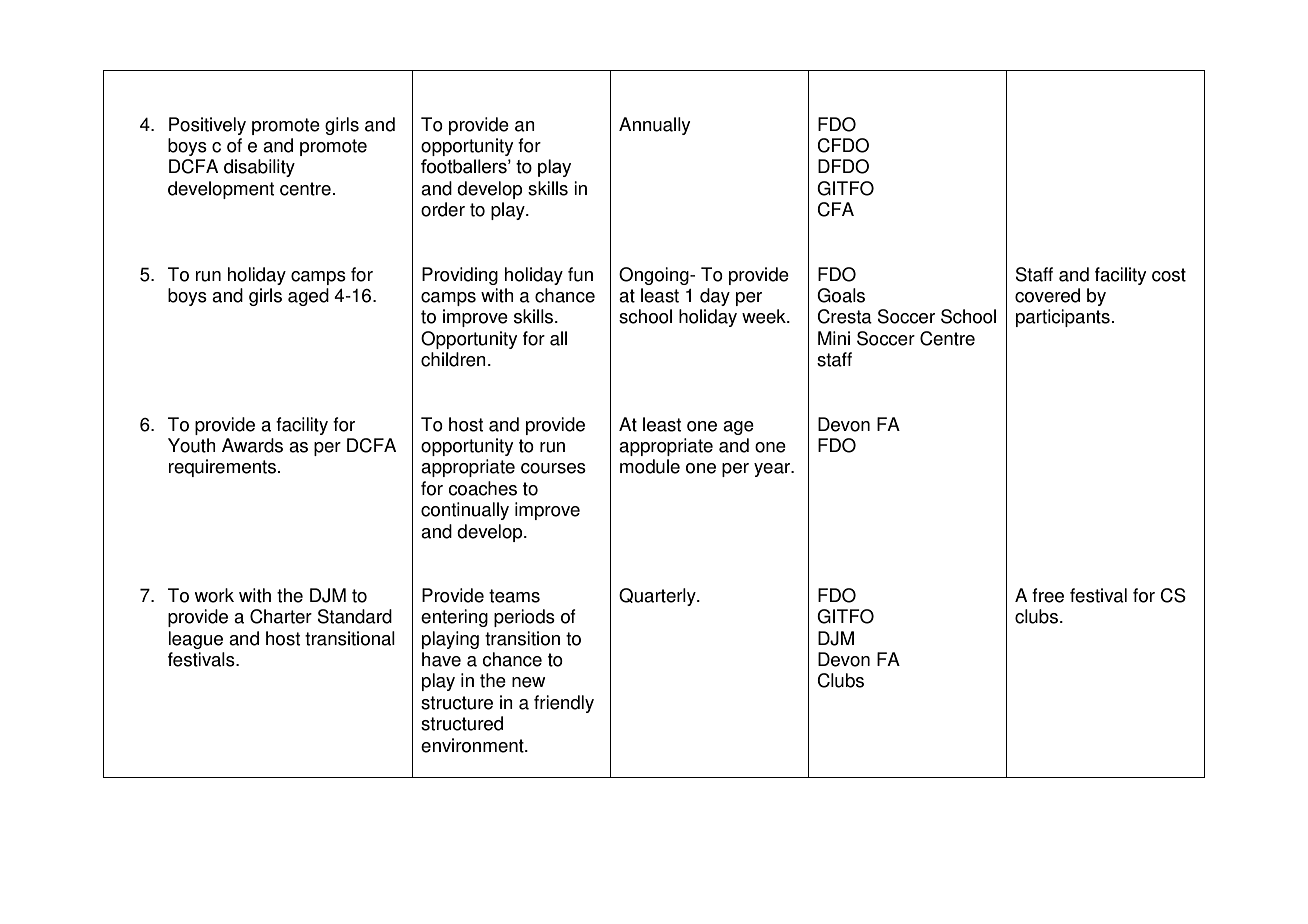  Describe the element at coordinates (773, 470) in the page. I see `year` at that location.
